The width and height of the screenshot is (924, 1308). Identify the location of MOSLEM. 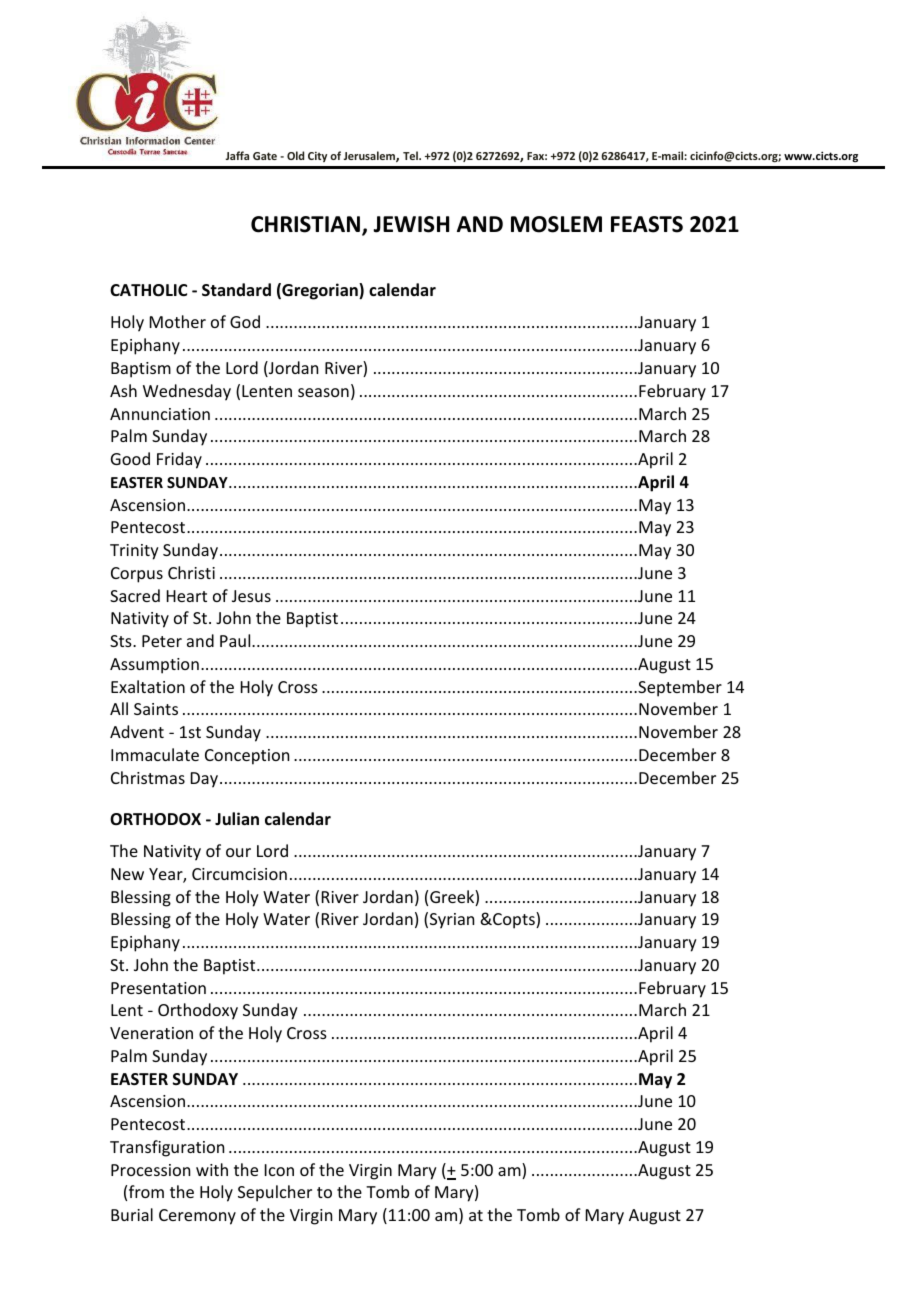
(556, 224).
